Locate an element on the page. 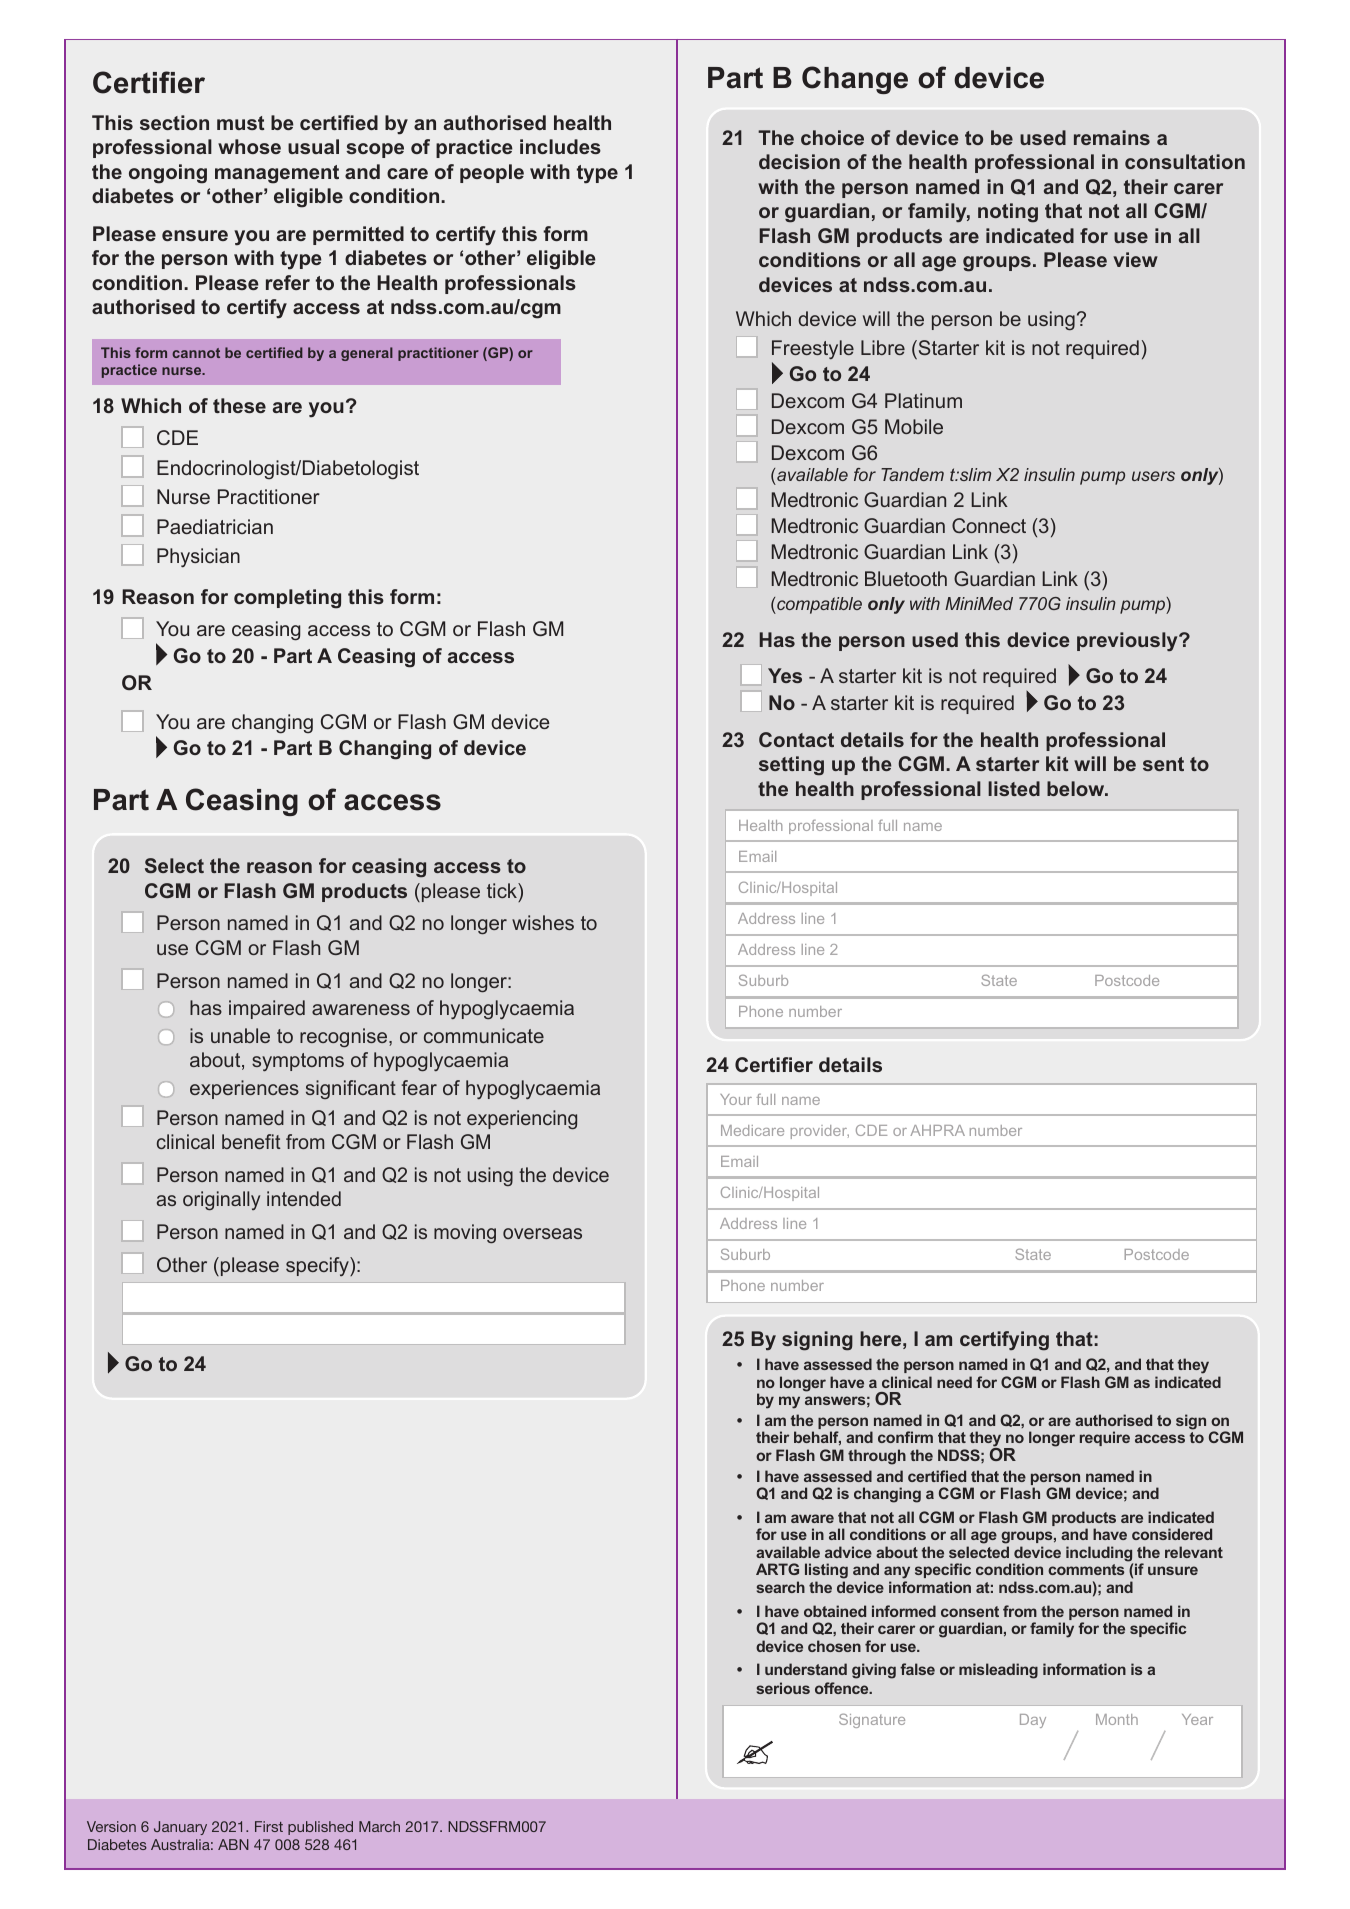 The width and height of the image is (1350, 1909). AHPRA is located at coordinates (937, 1130).
